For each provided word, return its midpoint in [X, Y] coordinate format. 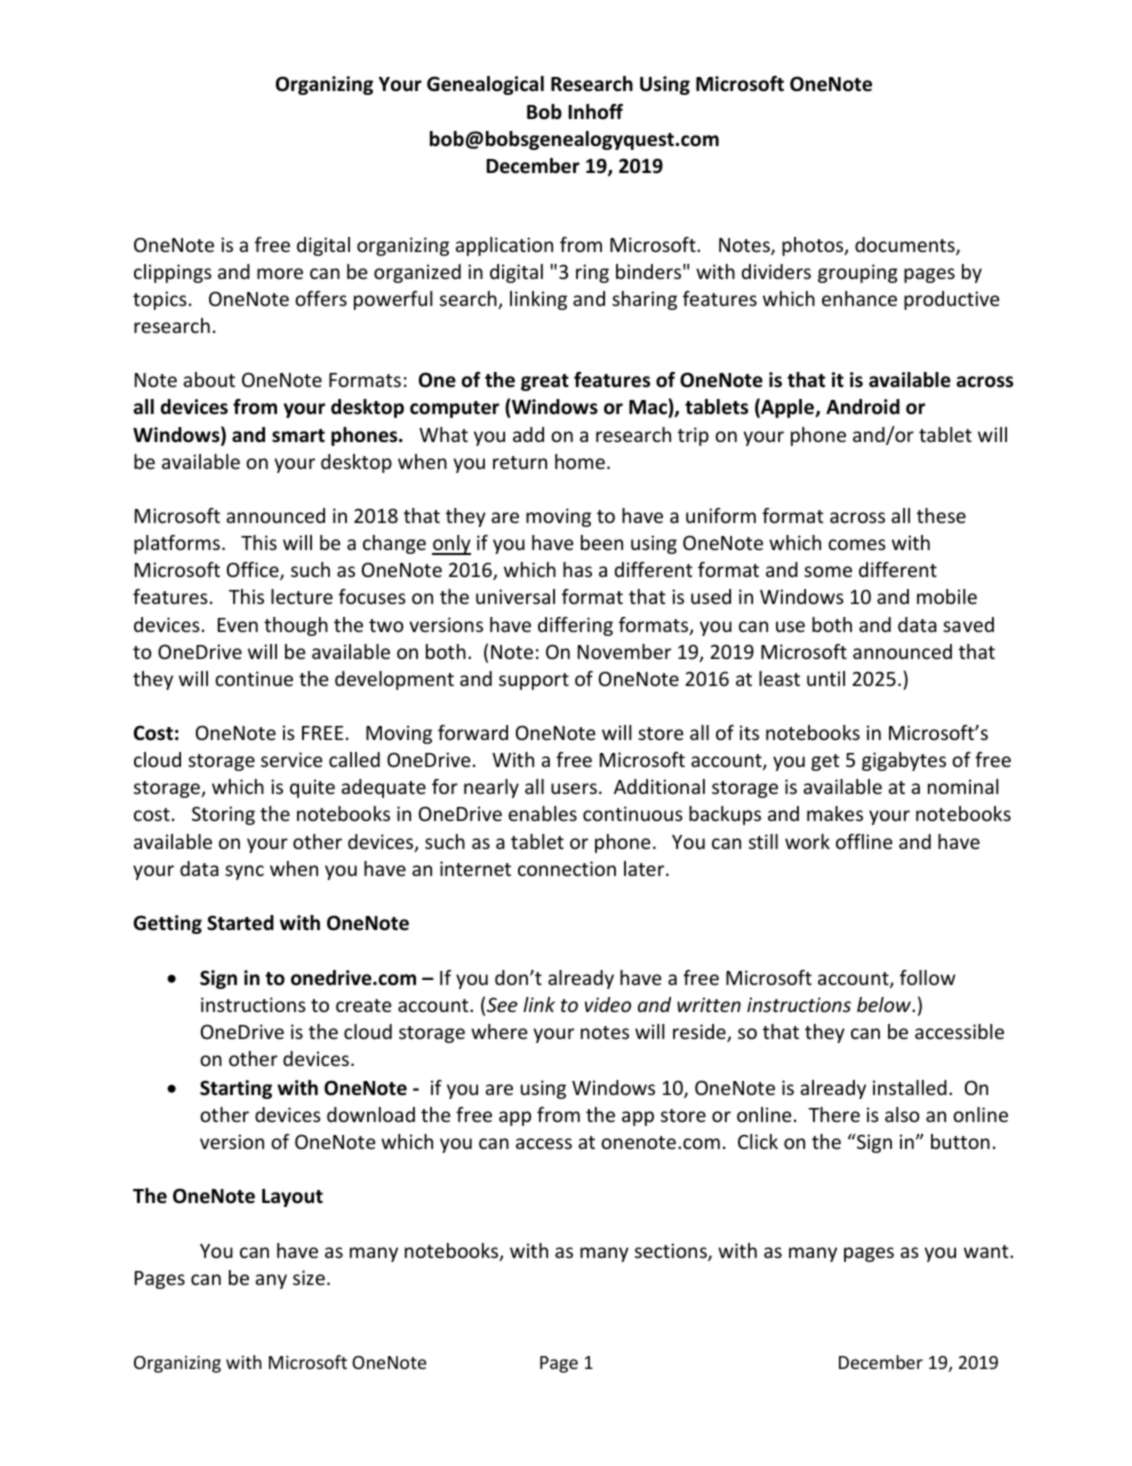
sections [672, 1252]
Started [240, 923]
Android [863, 407]
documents [906, 246]
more [280, 273]
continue [254, 678]
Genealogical [485, 85]
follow [927, 977]
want [987, 1251]
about [209, 379]
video [608, 1004]
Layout [292, 1198]
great [545, 382]
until [826, 678]
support [534, 681]
